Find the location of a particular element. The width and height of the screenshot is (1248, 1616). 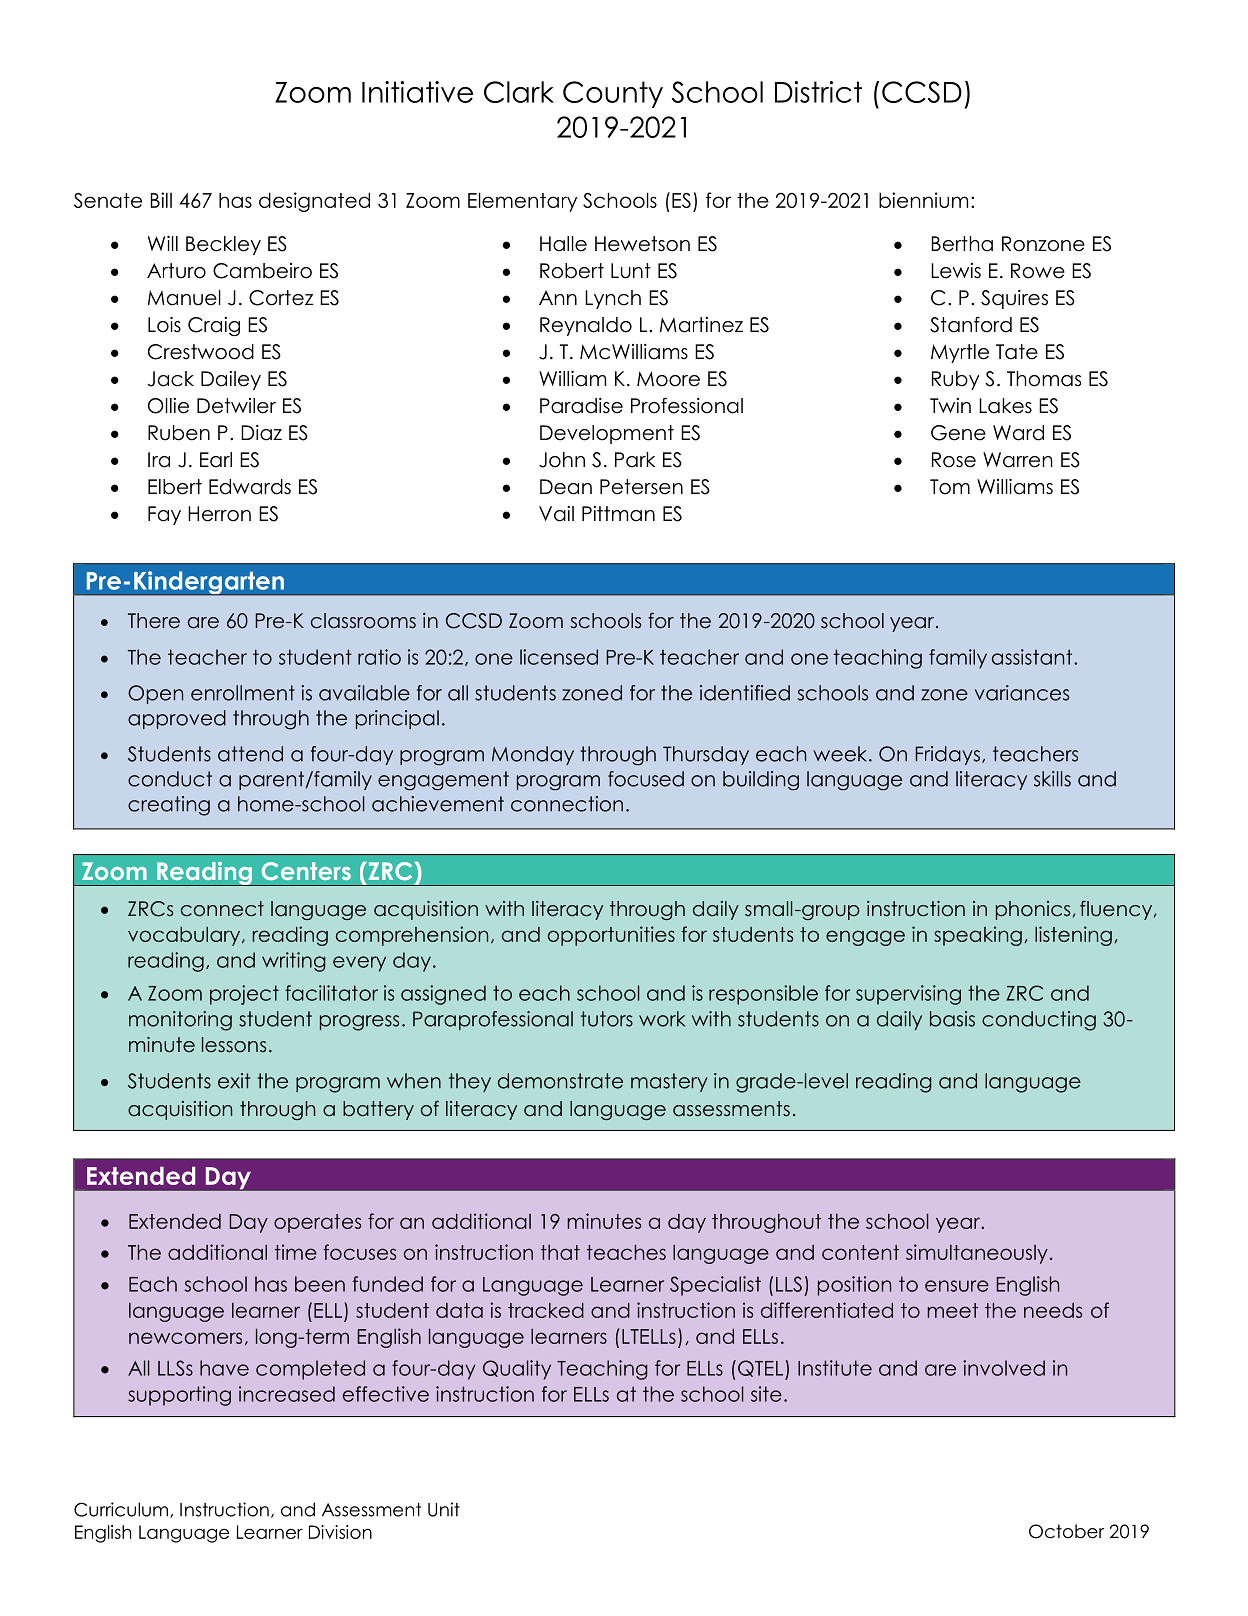

October is located at coordinates (1066, 1531).
